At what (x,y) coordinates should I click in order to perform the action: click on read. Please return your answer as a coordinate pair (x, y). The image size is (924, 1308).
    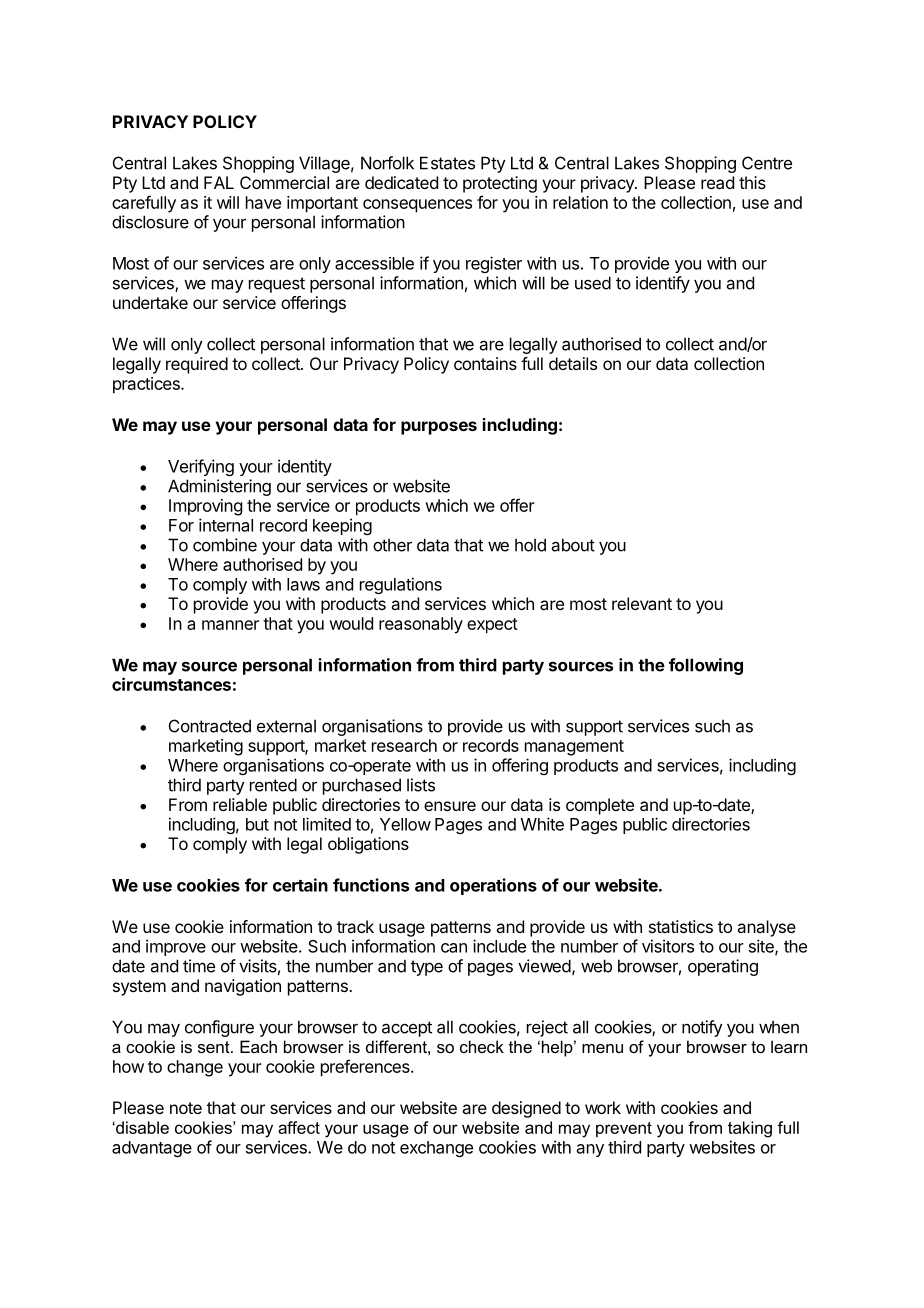
    Looking at the image, I should click on (717, 182).
